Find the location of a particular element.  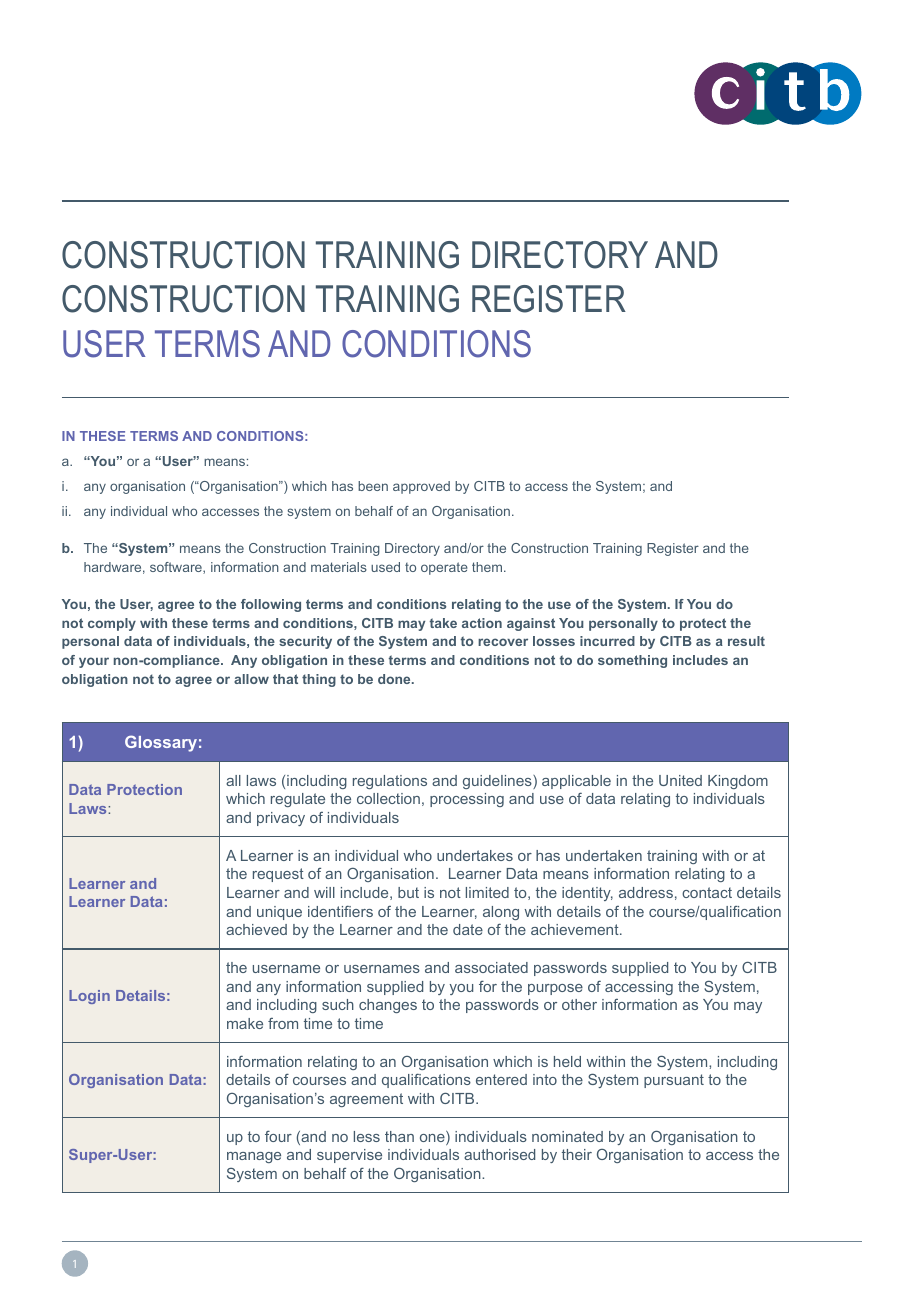

manage is located at coordinates (254, 1157).
